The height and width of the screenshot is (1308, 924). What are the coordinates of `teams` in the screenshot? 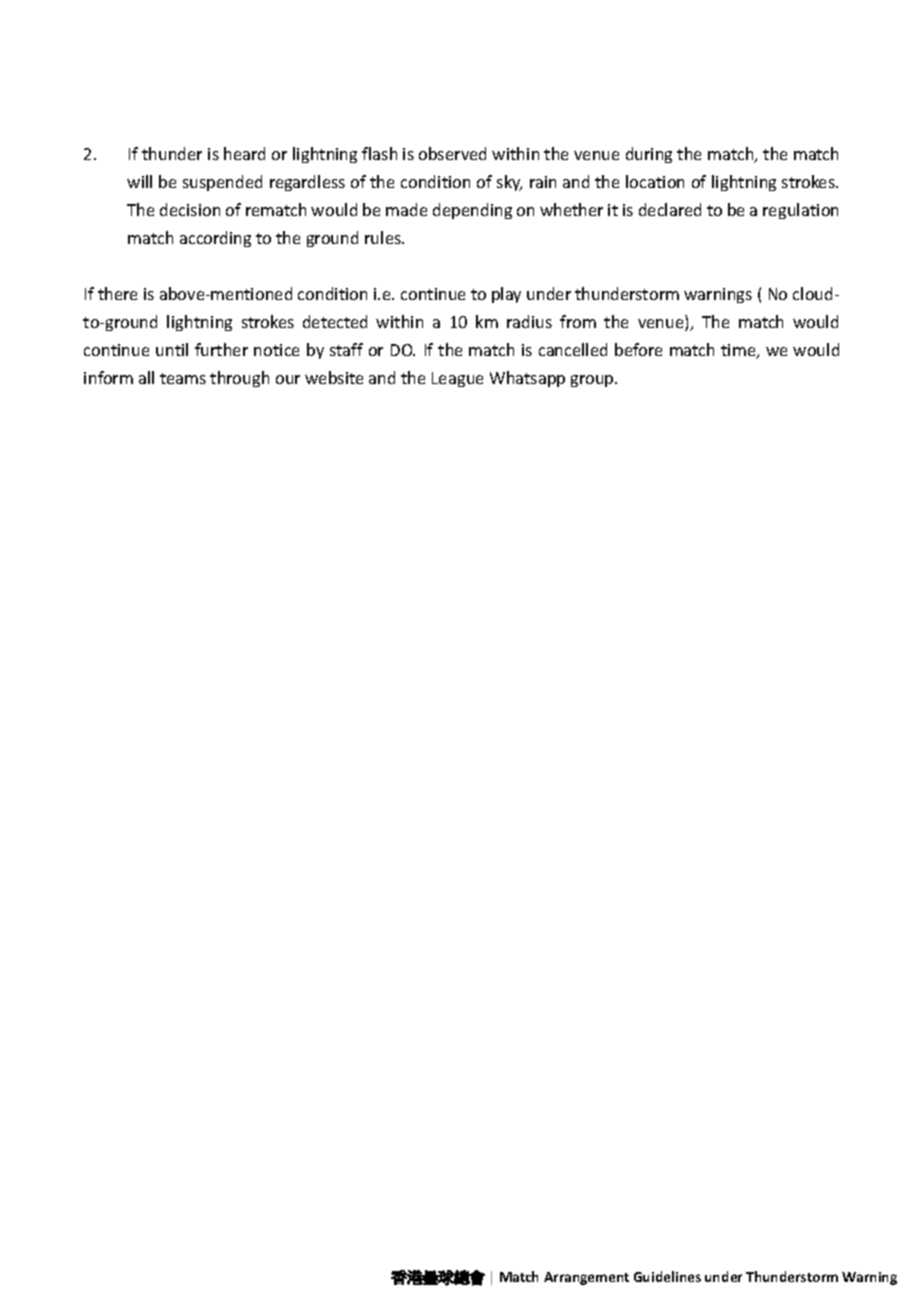 It's located at (183, 378).
